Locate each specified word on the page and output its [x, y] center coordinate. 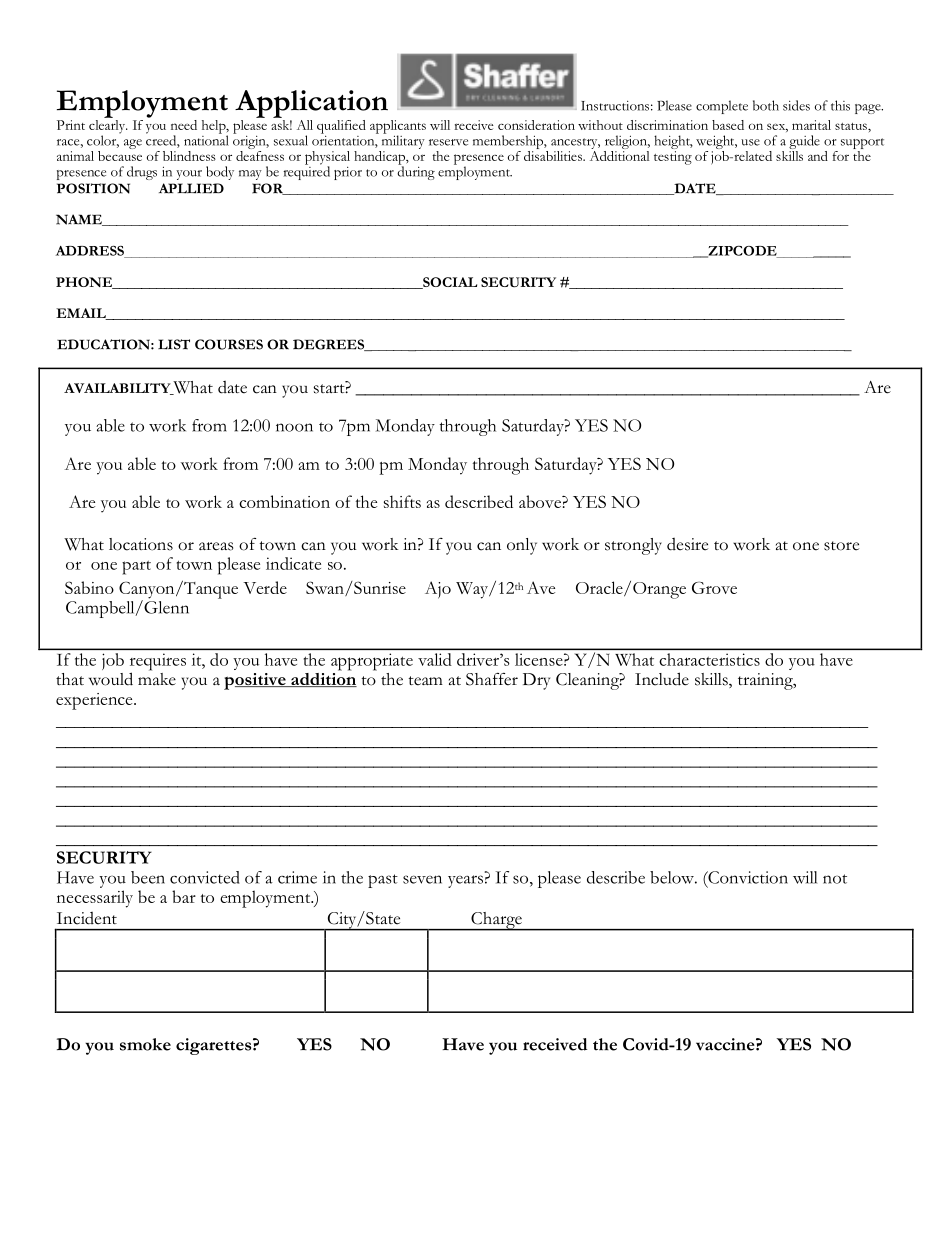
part [136, 568]
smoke [145, 1044]
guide [804, 143]
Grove [714, 587]
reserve [448, 142]
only [522, 546]
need [184, 125]
